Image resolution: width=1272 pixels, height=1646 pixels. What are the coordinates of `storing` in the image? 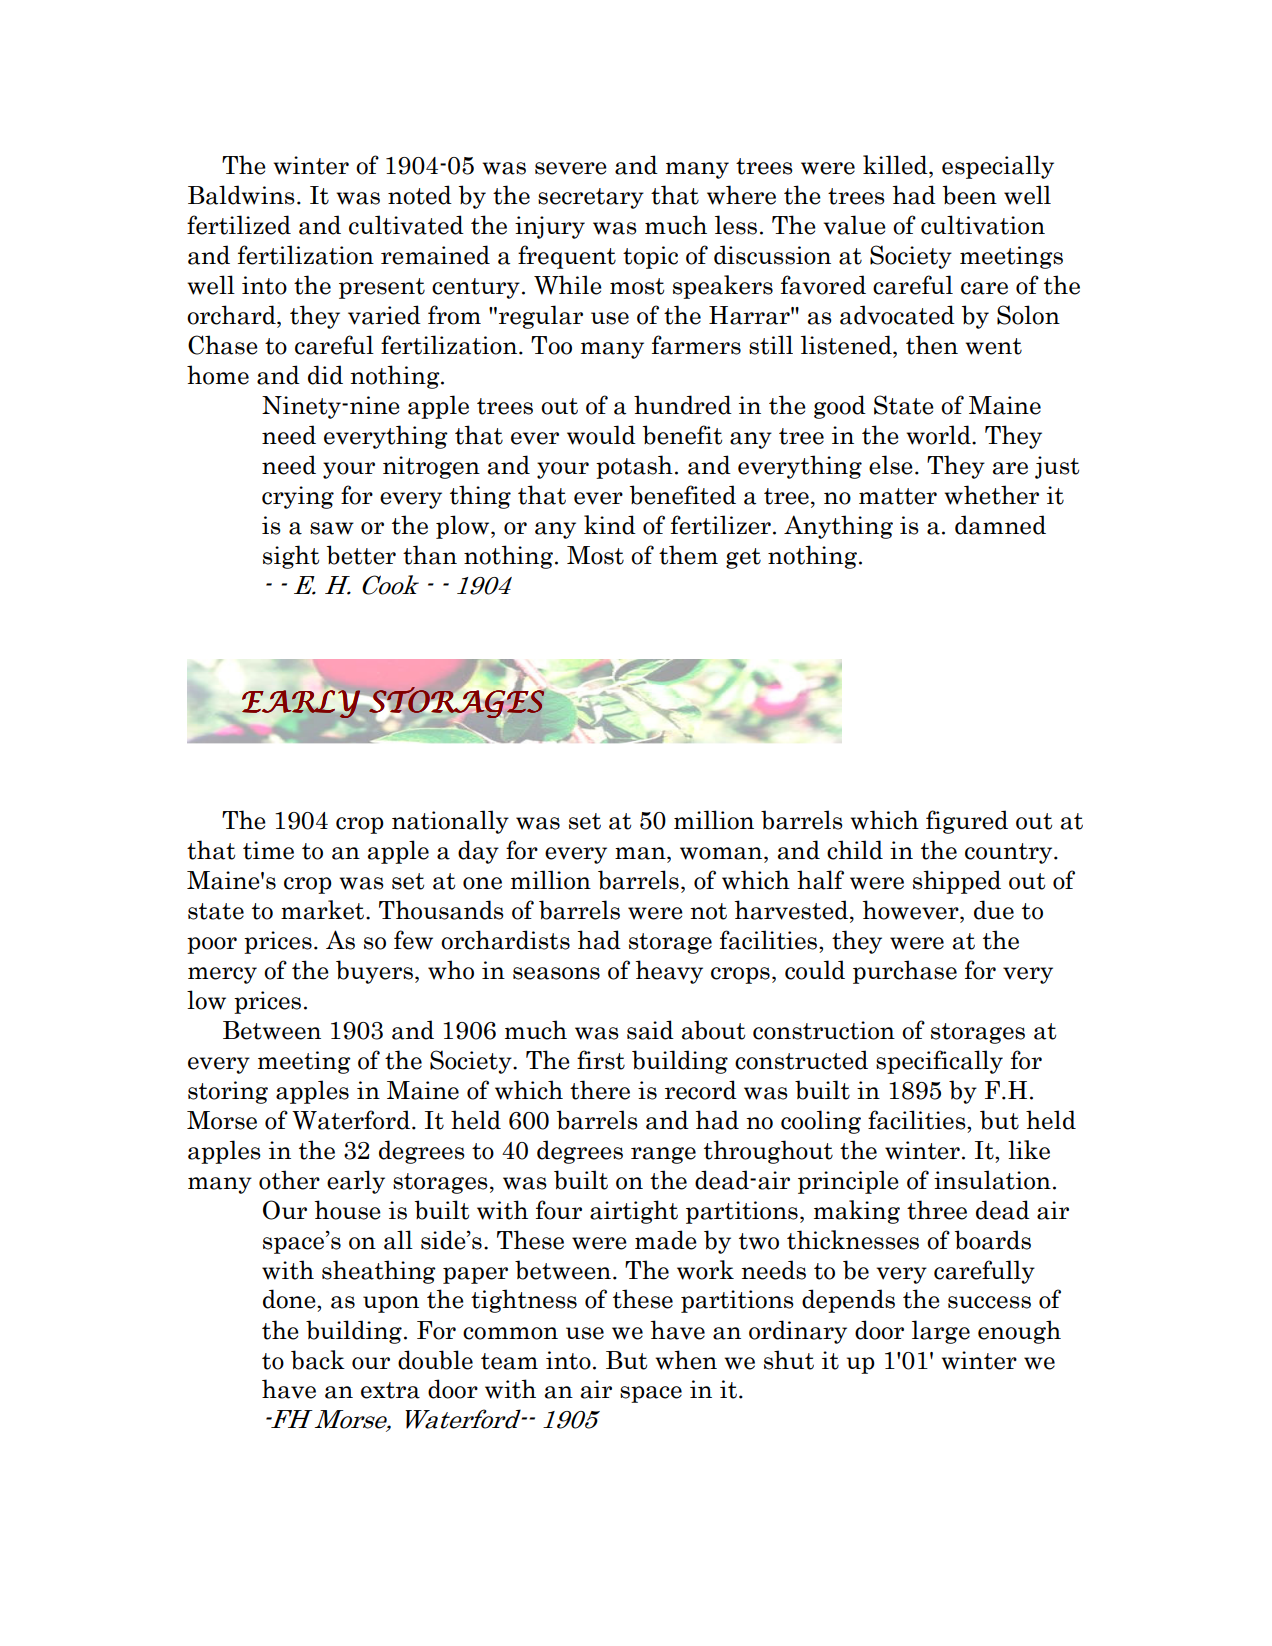 It's located at (228, 1092).
